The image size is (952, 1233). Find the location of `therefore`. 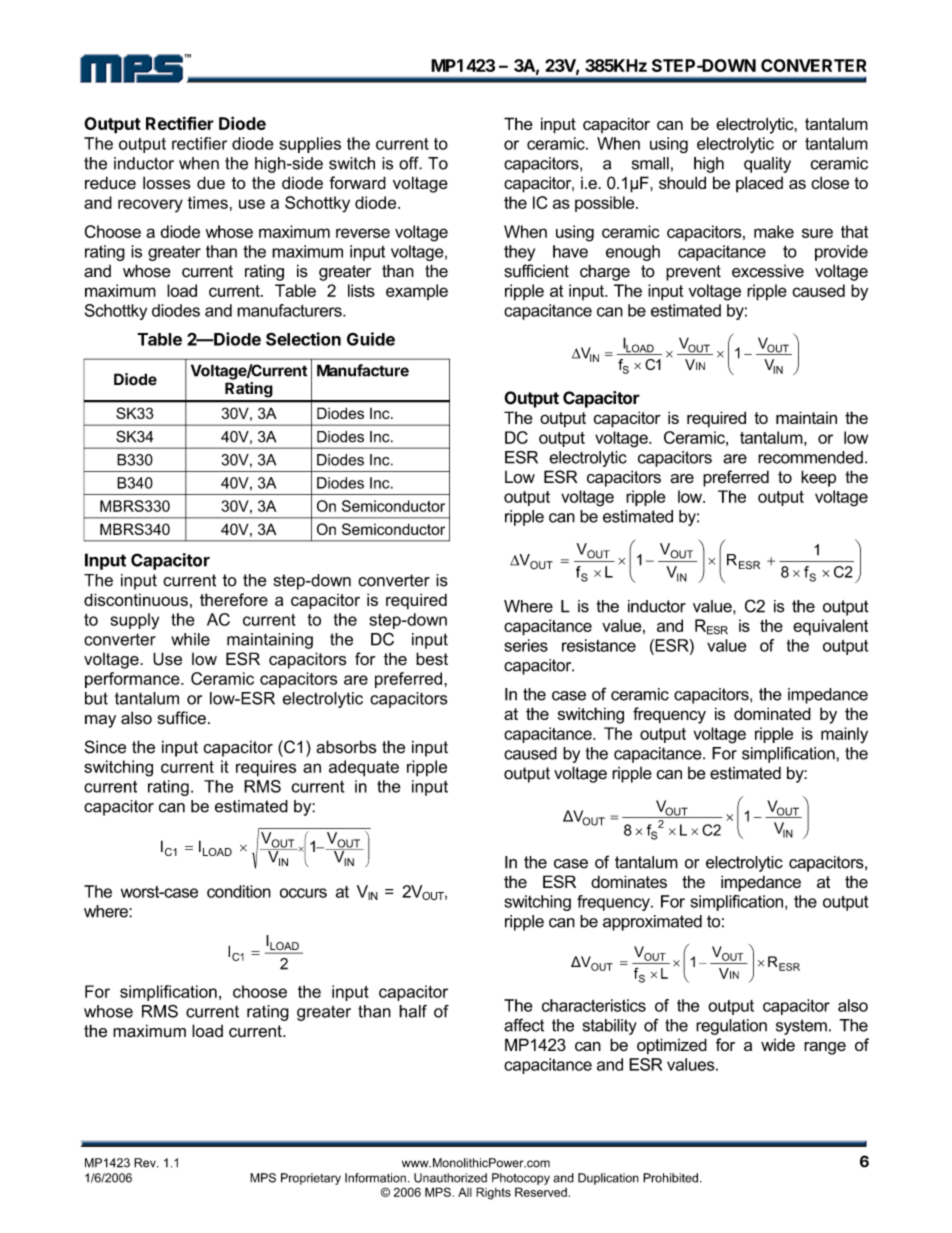

therefore is located at coordinates (234, 599).
